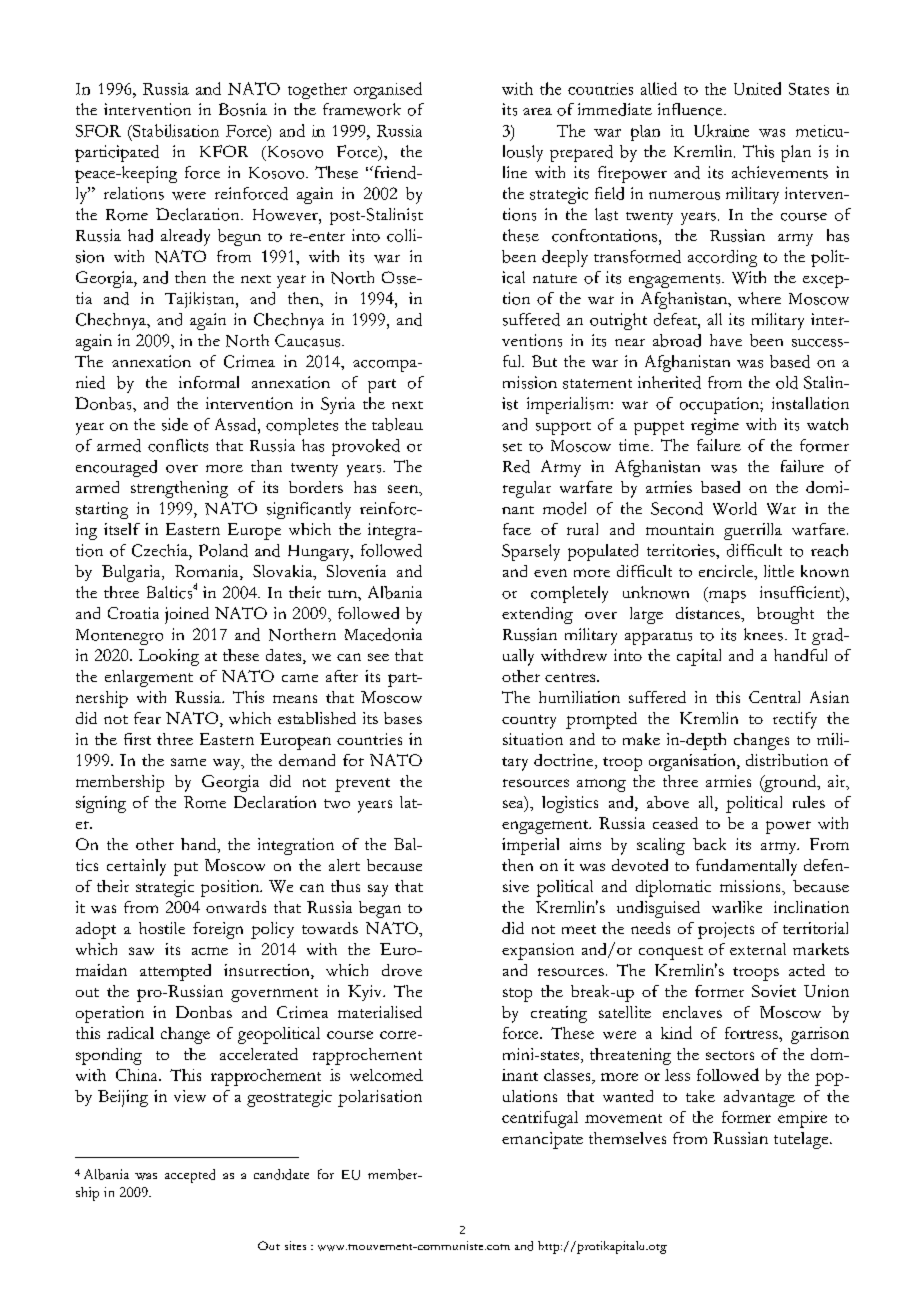  I want to click on accepted, so click(190, 1176).
